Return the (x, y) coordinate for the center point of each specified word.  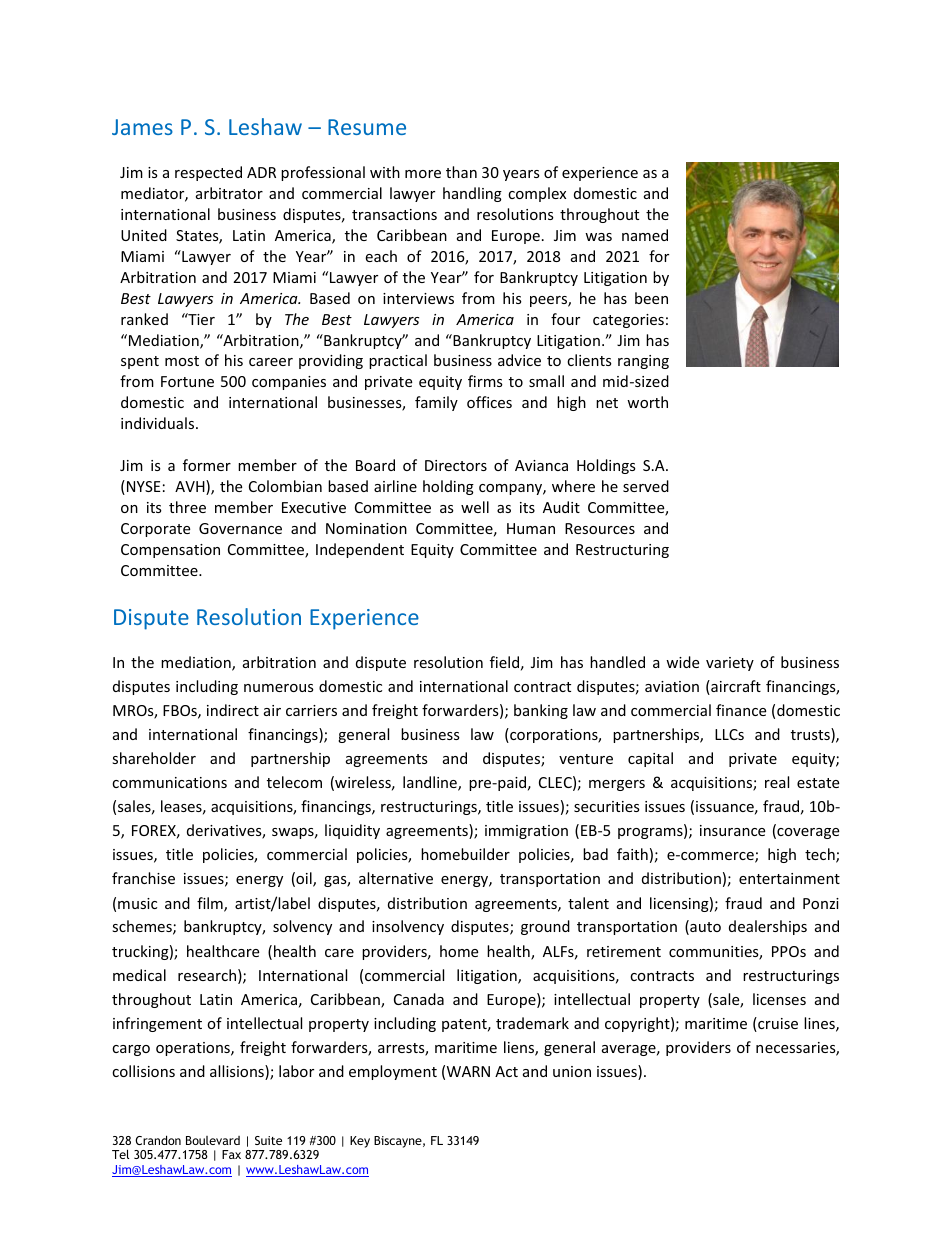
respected (208, 173)
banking (541, 711)
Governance (240, 528)
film (211, 904)
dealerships (768, 927)
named (645, 235)
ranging (643, 362)
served (646, 486)
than (461, 172)
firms (485, 381)
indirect (233, 710)
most (182, 361)
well (475, 507)
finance (741, 710)
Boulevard (213, 1140)
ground (545, 927)
